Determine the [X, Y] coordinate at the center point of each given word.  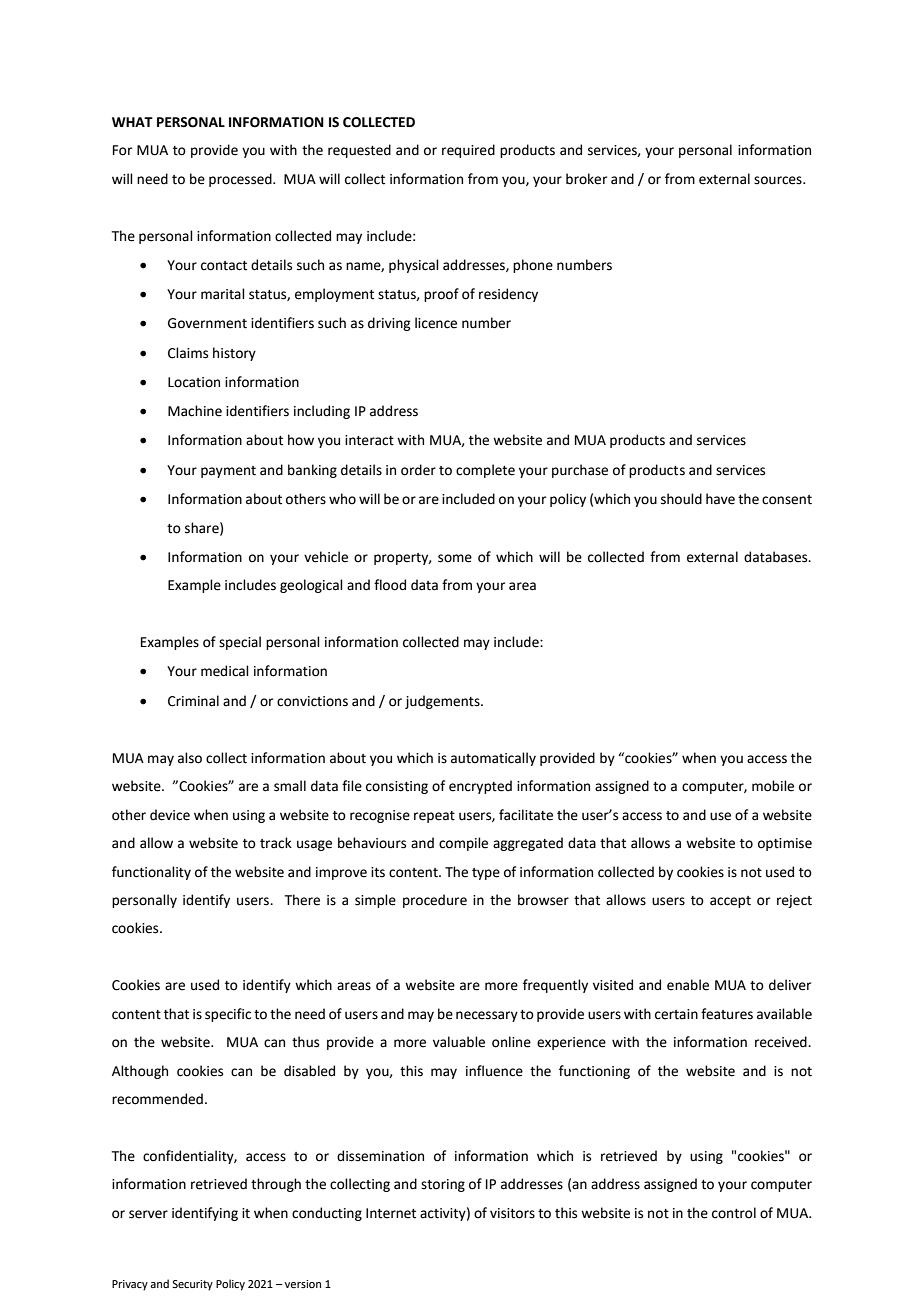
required [468, 151]
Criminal [193, 701]
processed [241, 180]
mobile [773, 786]
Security [192, 1285]
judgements [443, 702]
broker [586, 179]
